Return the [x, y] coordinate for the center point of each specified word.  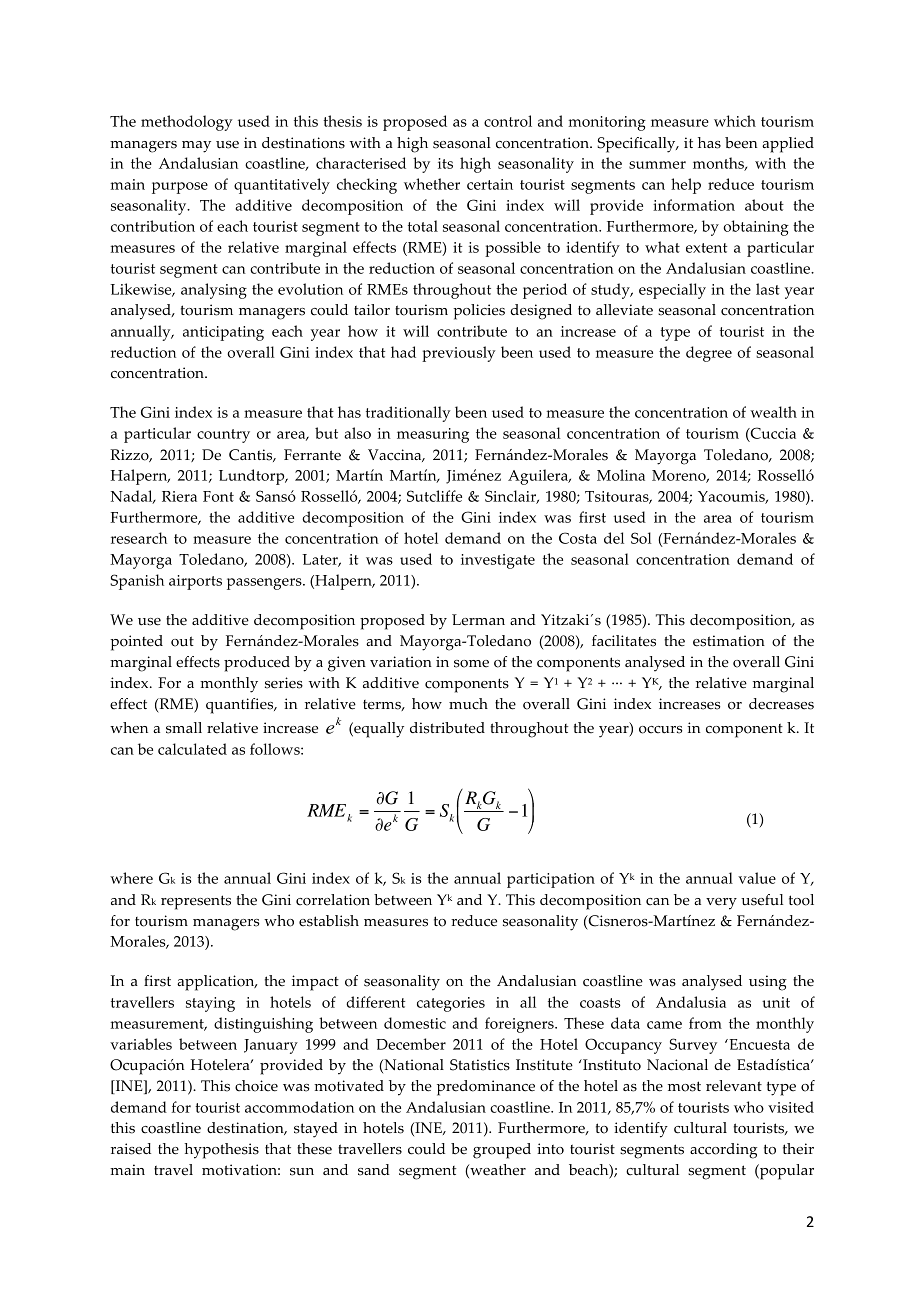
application [217, 983]
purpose [180, 188]
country [223, 436]
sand [374, 1170]
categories [451, 1004]
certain [490, 184]
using [768, 983]
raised [131, 1149]
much [468, 704]
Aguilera [539, 477]
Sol [641, 538]
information [694, 205]
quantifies [241, 706]
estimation [729, 641]
